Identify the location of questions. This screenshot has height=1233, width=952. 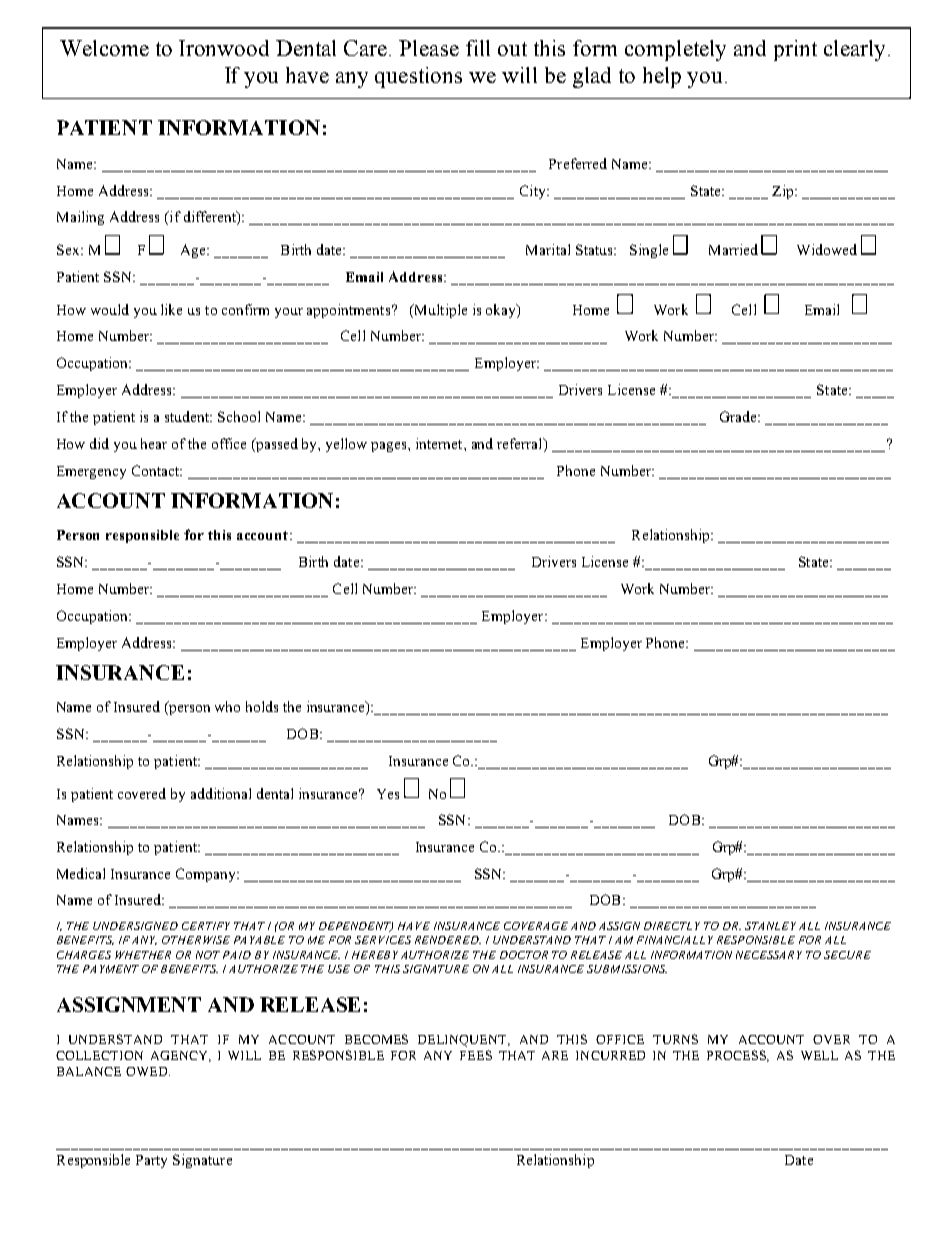
(418, 77).
